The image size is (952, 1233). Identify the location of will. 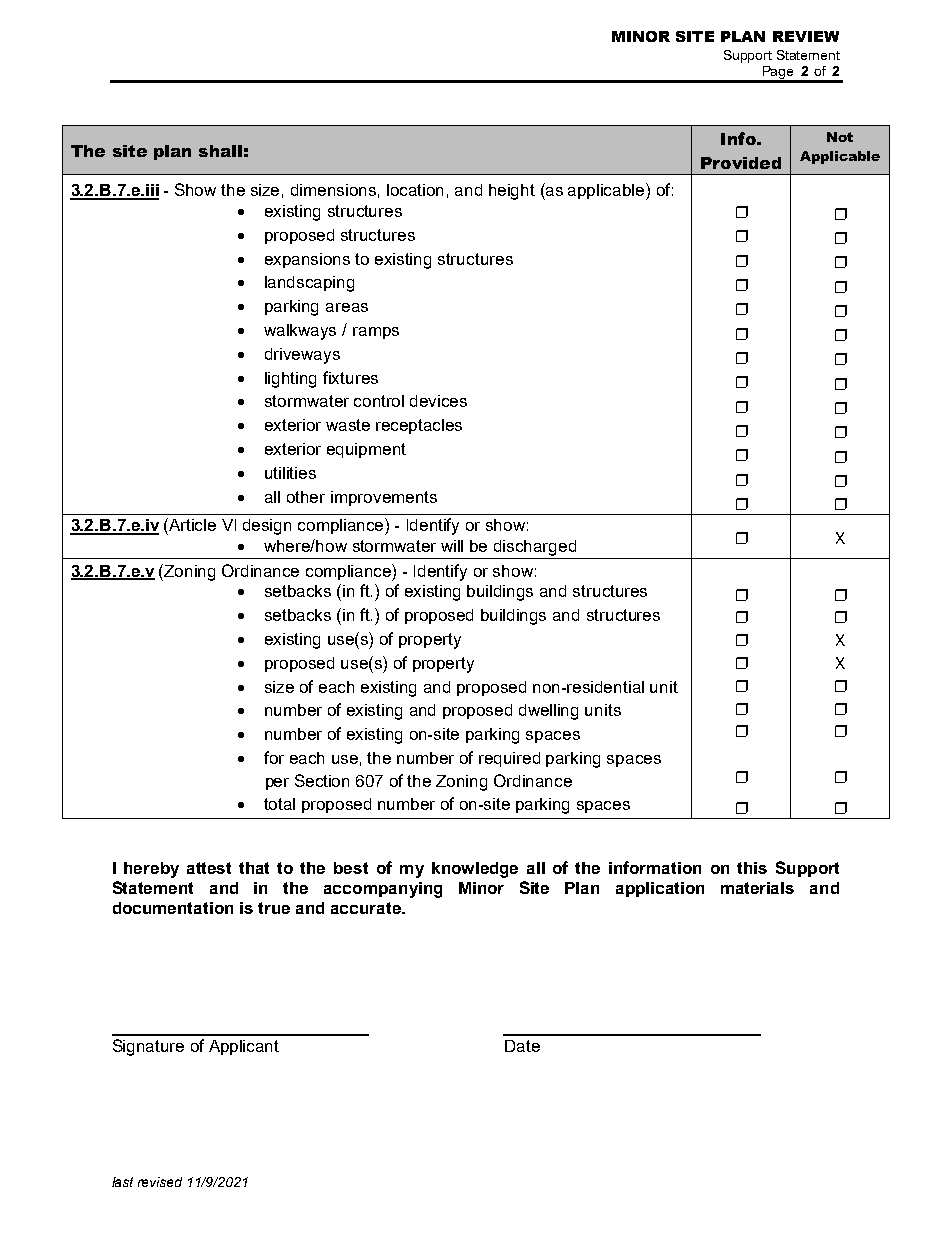
(452, 546).
